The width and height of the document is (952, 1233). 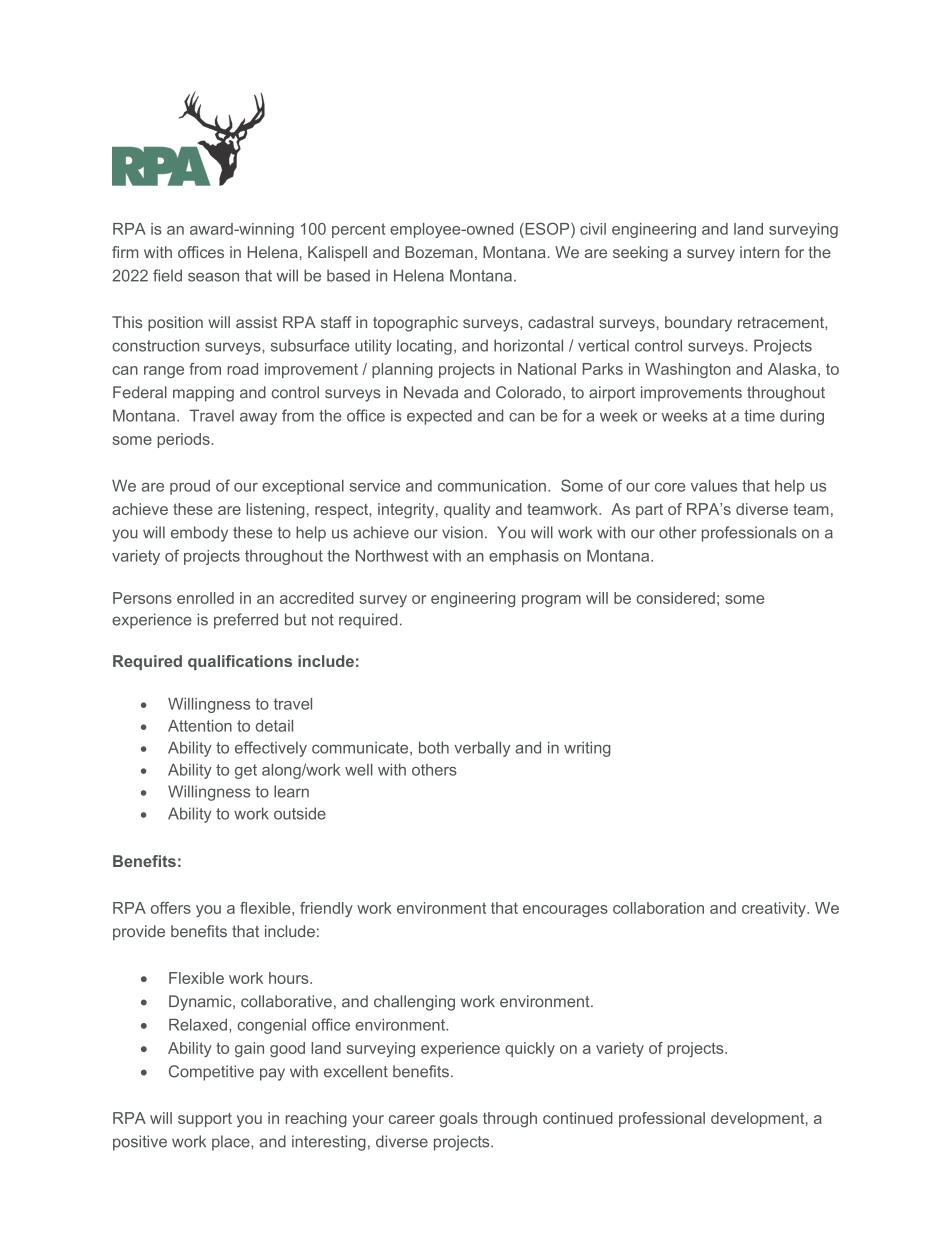 I want to click on intern, so click(x=759, y=252).
